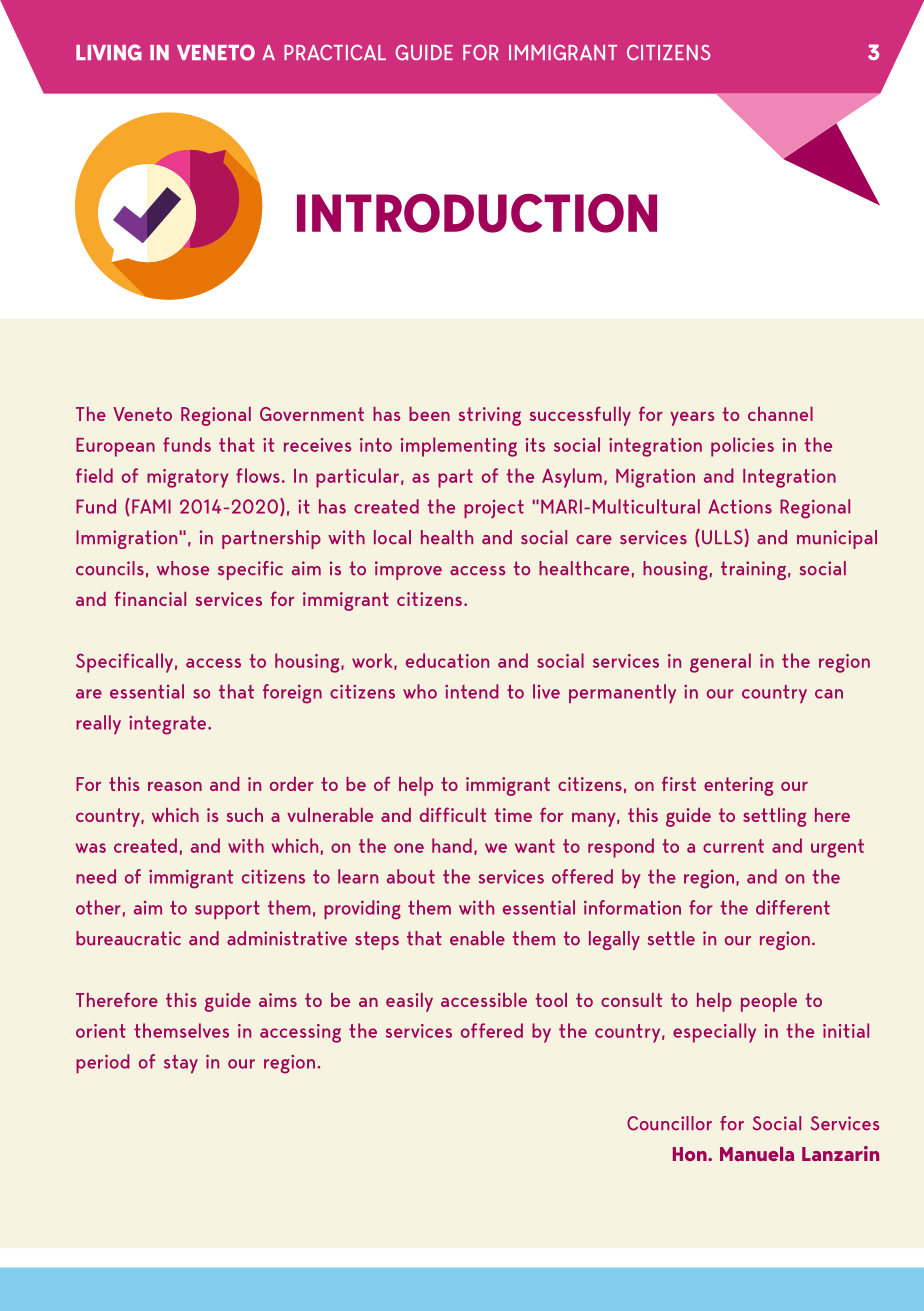 This screenshot has height=1311, width=924. I want to click on PRACTICAL, so click(335, 53).
